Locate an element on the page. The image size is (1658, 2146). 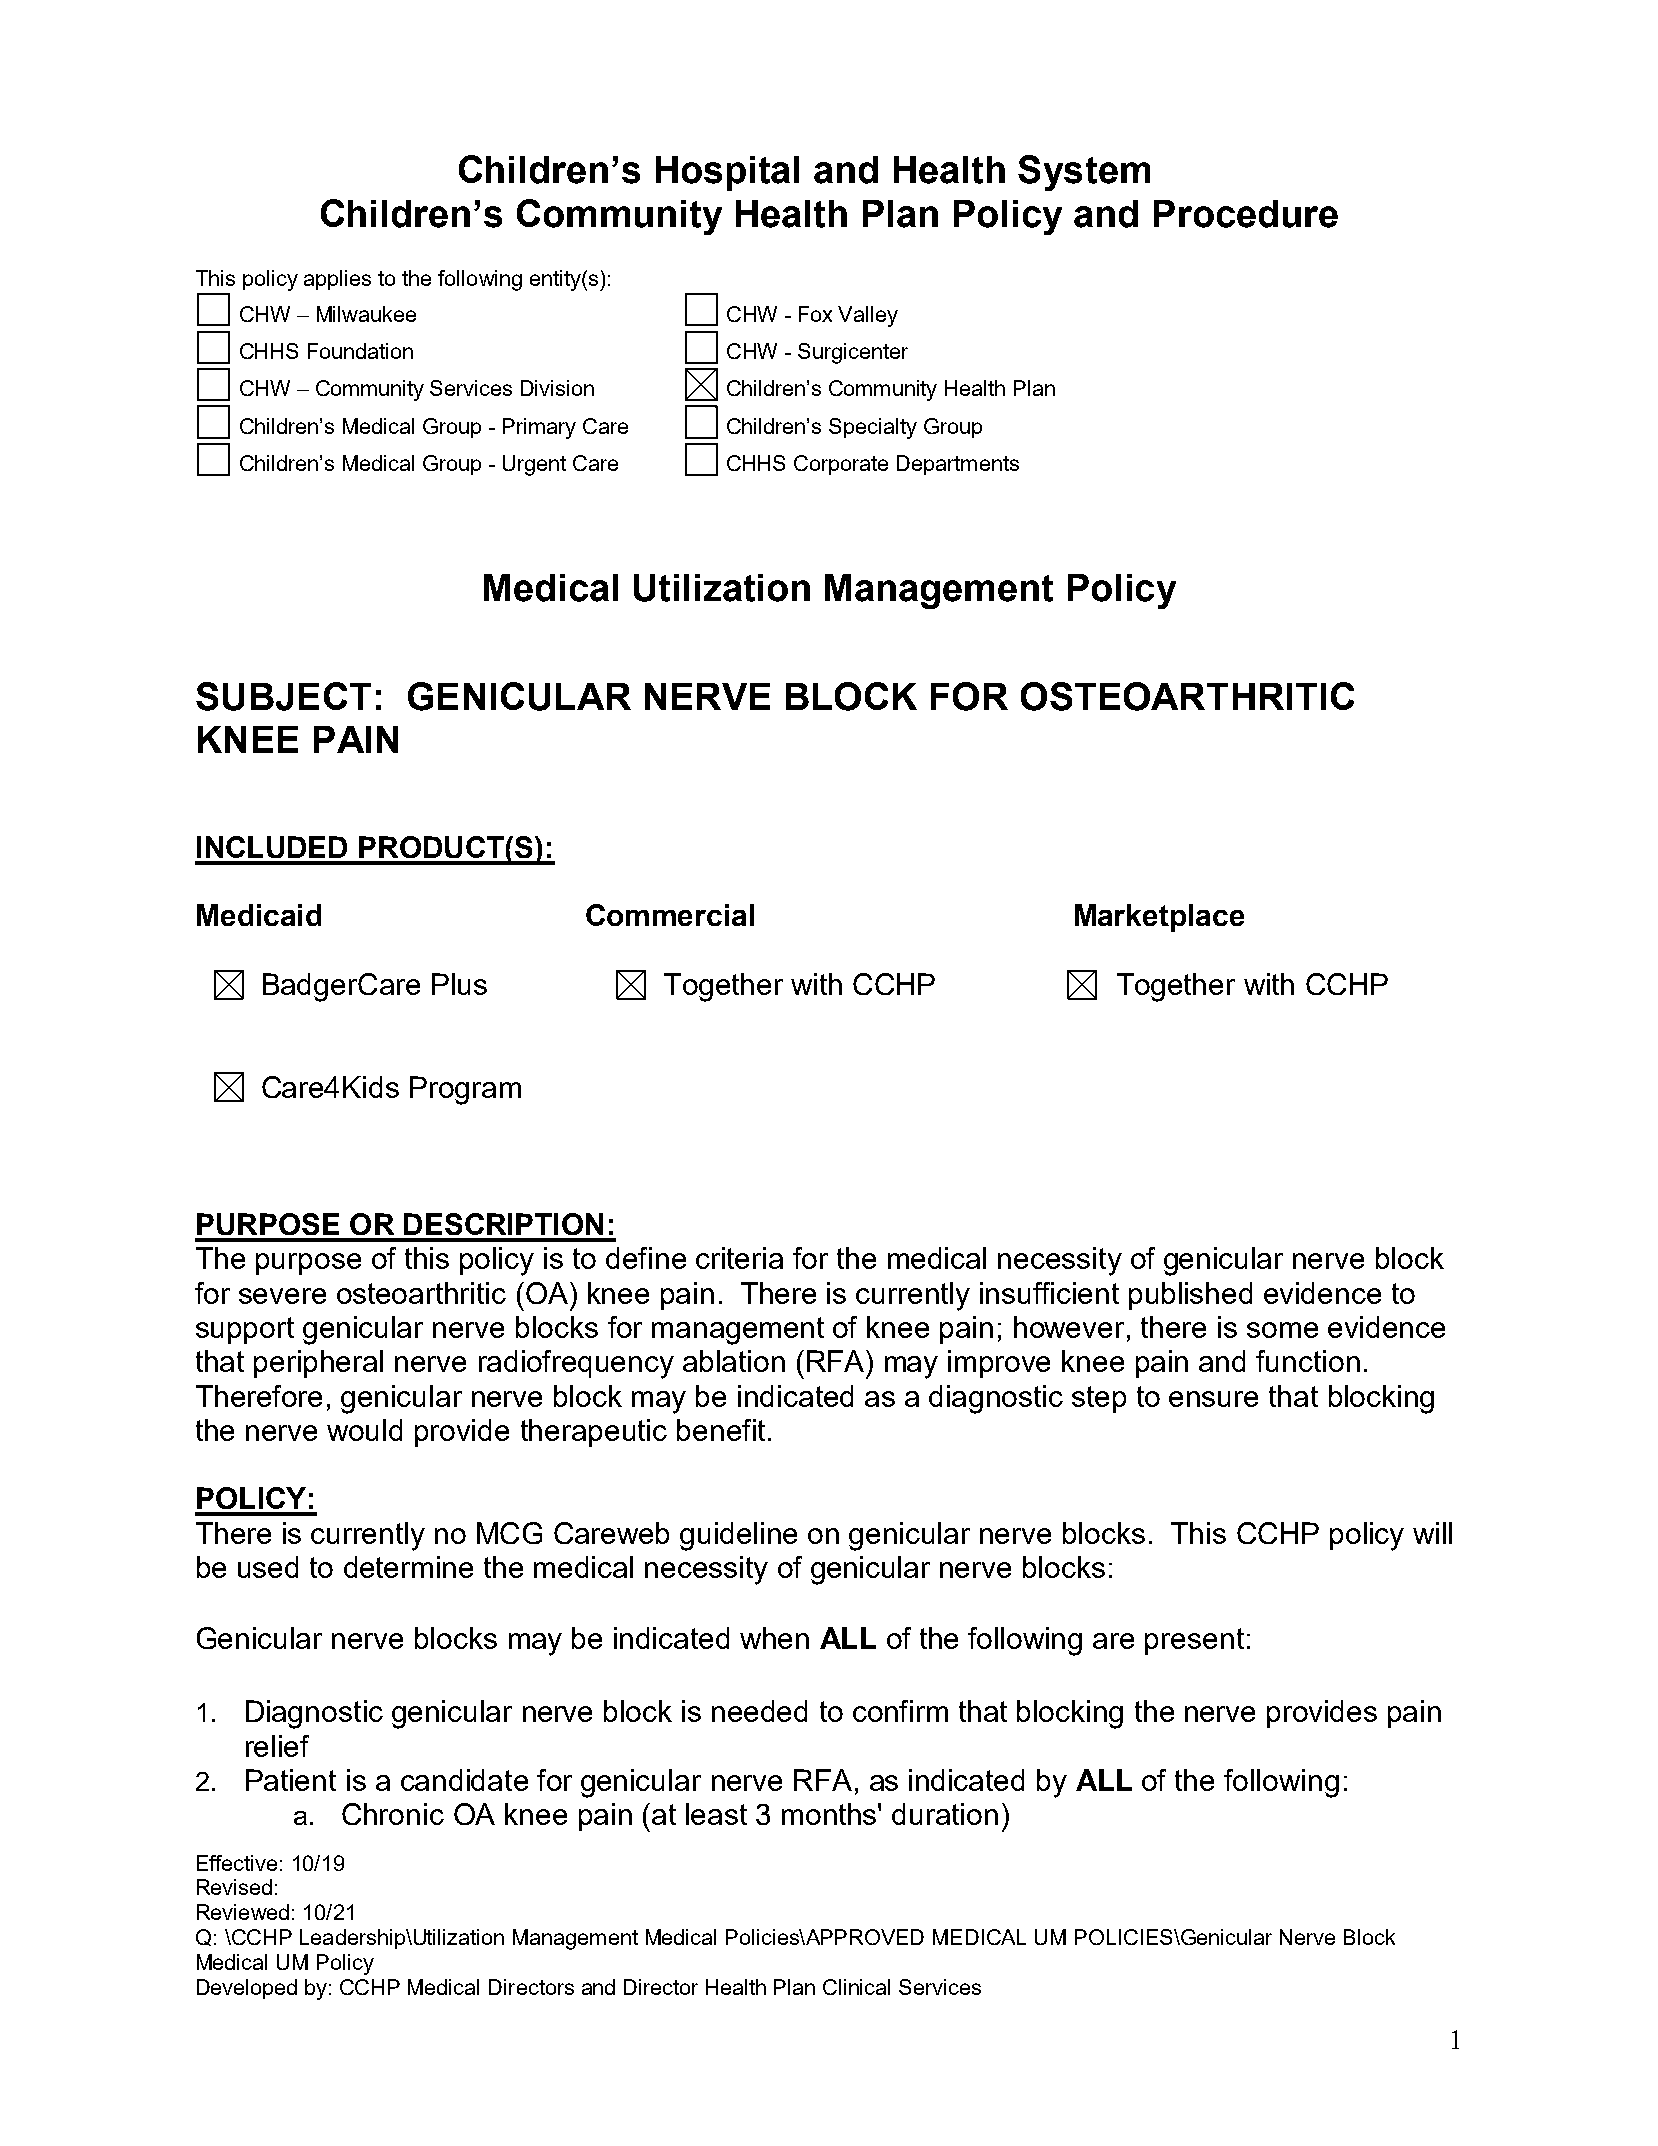
Reviewed is located at coordinates (243, 1912).
